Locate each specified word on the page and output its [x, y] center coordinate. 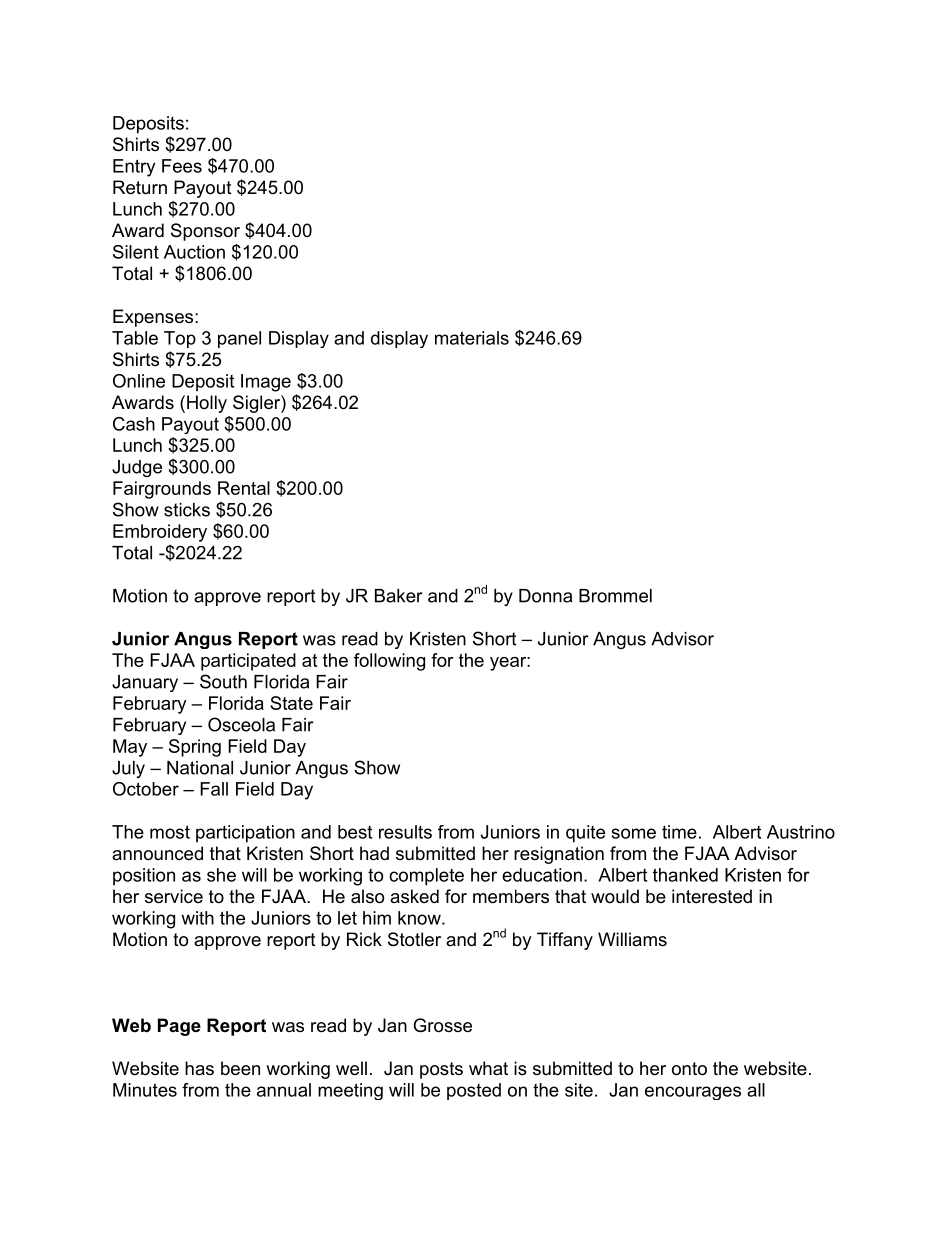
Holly [207, 404]
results [405, 832]
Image [266, 383]
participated [248, 662]
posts [441, 1070]
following [389, 662]
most [170, 832]
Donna [545, 596]
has [199, 1068]
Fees [182, 166]
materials [472, 338]
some [634, 833]
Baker [399, 596]
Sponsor [205, 232]
